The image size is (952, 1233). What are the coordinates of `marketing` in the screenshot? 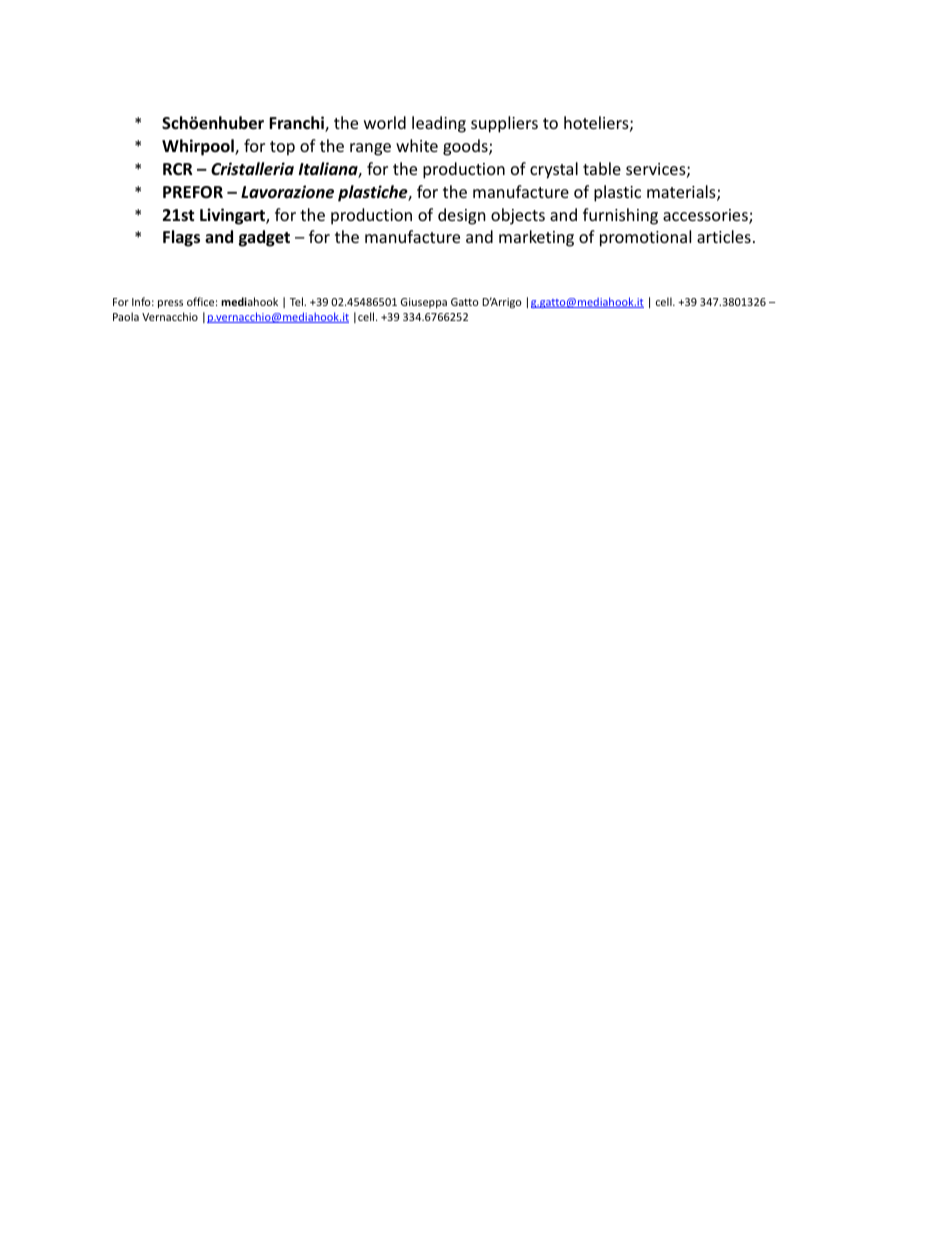 It's located at (536, 238).
